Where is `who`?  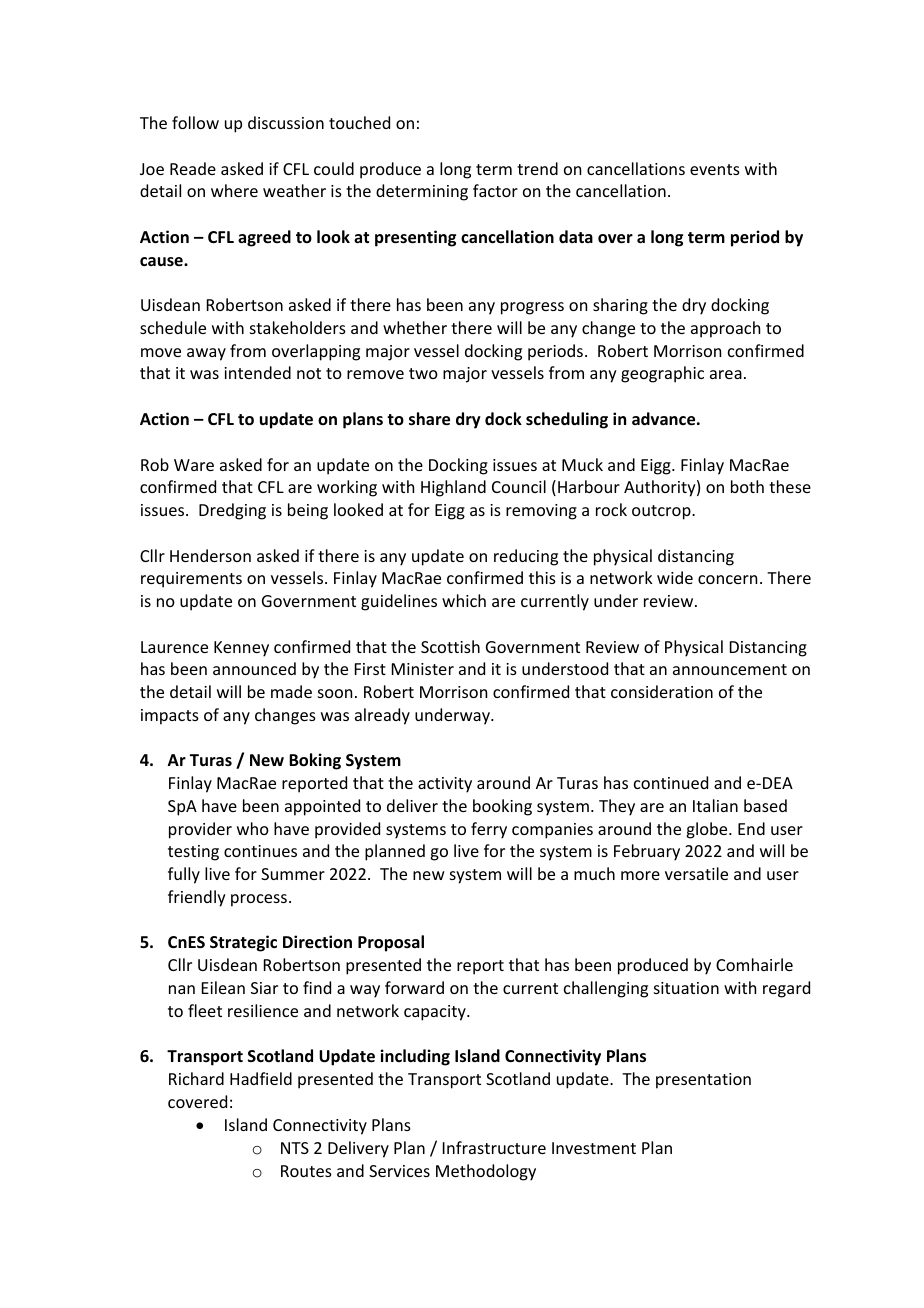 who is located at coordinates (253, 828).
